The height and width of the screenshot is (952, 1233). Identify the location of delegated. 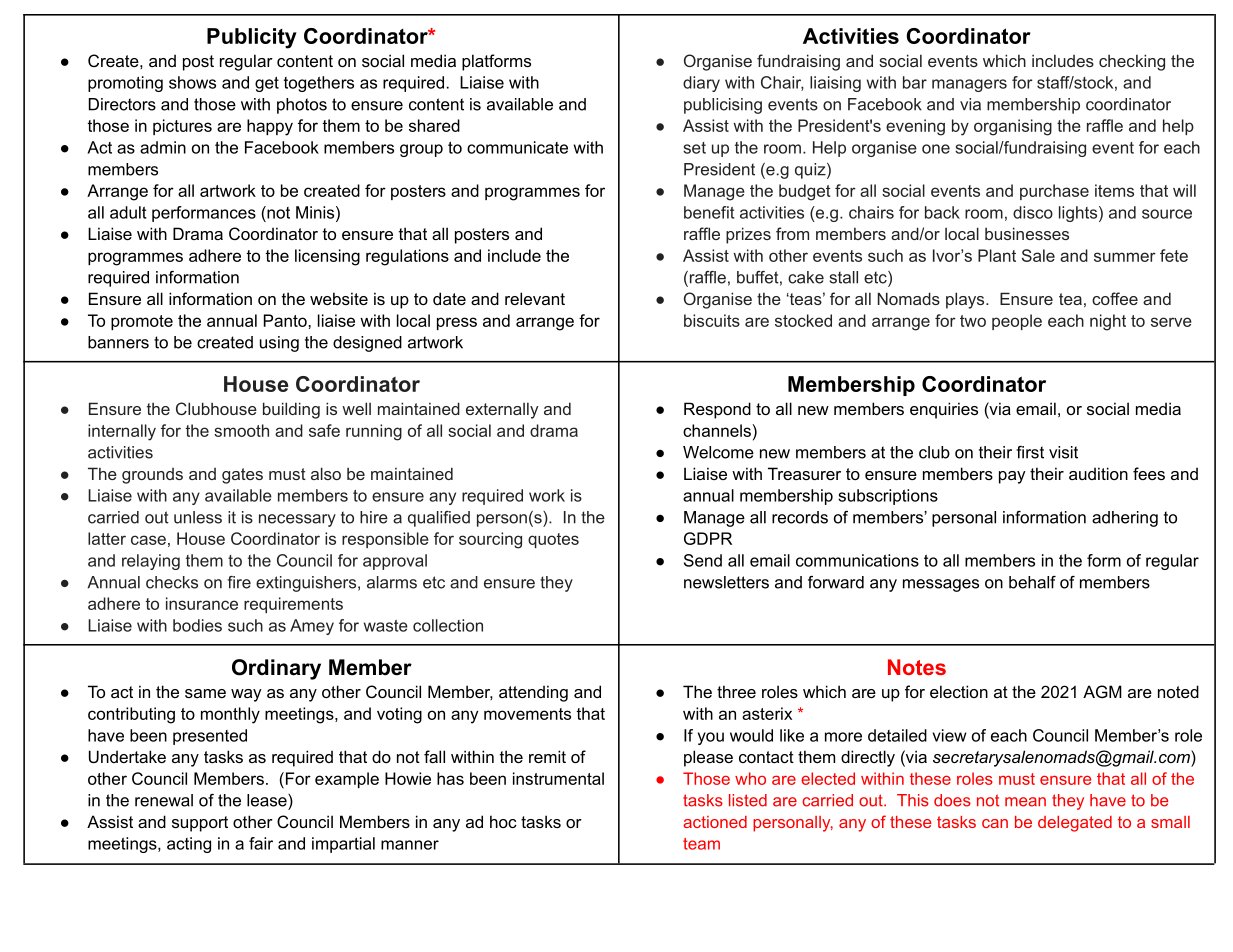
(1075, 824).
